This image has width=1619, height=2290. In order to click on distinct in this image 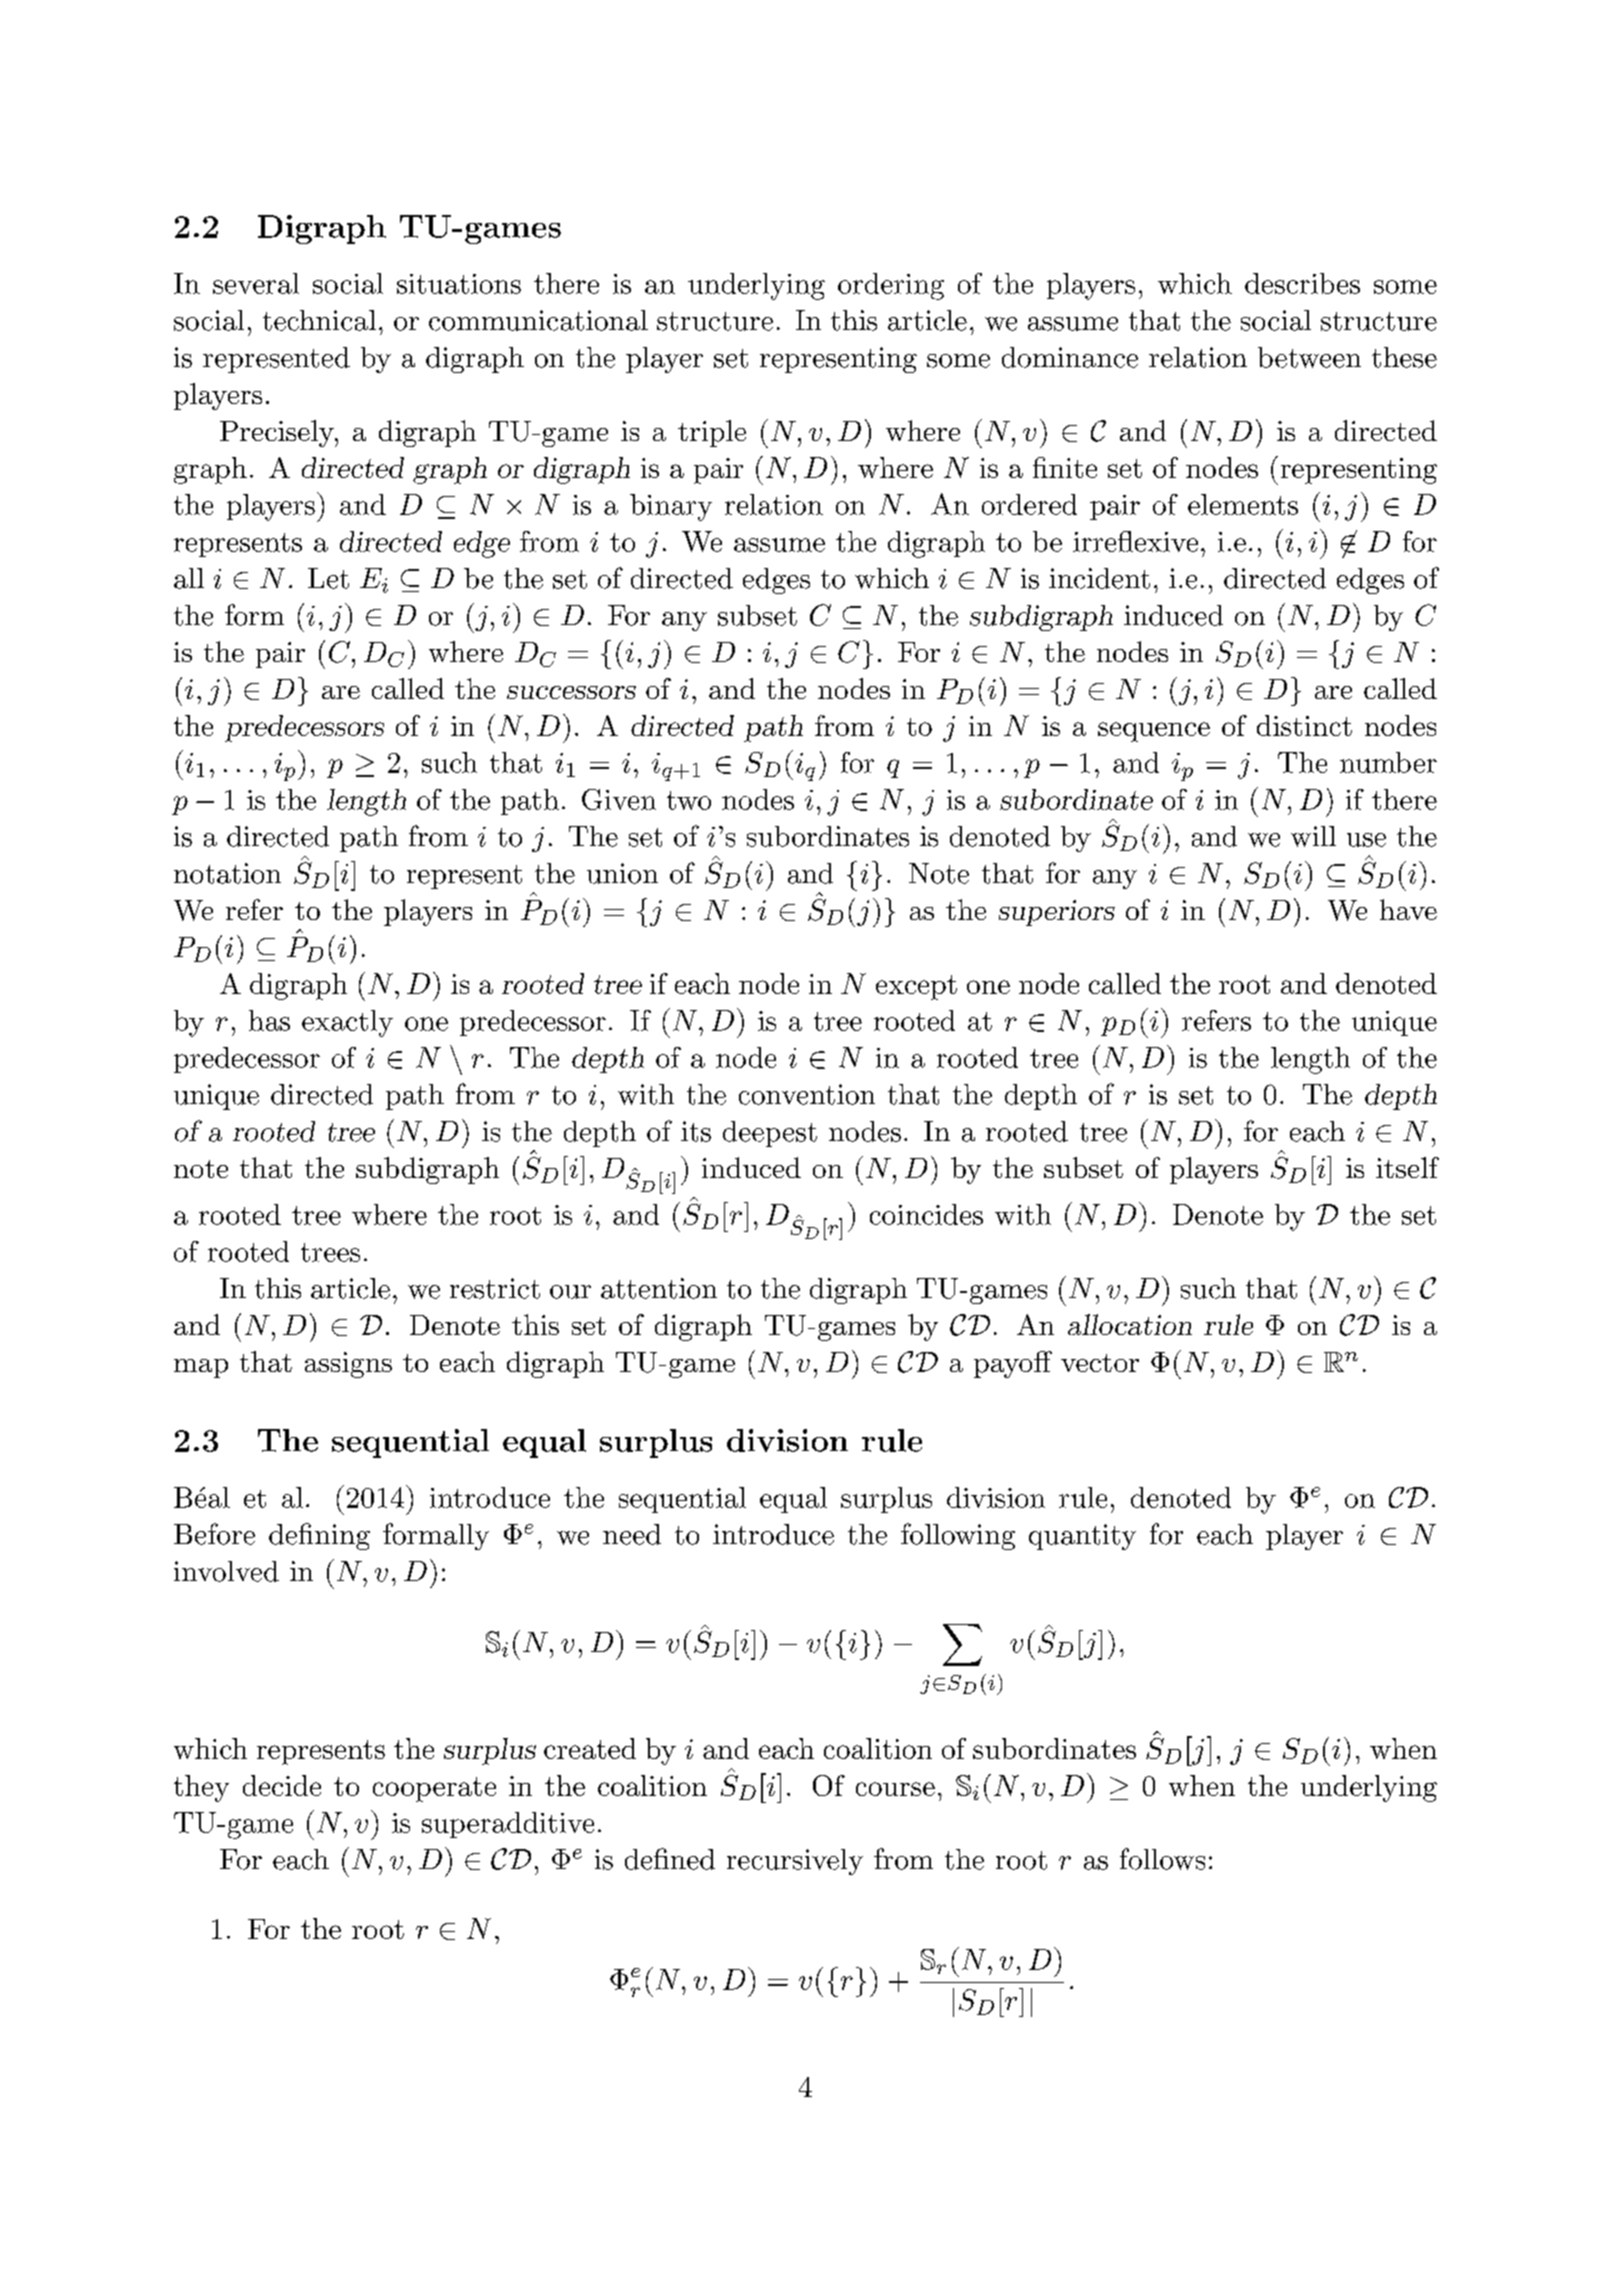, I will do `click(1304, 725)`.
